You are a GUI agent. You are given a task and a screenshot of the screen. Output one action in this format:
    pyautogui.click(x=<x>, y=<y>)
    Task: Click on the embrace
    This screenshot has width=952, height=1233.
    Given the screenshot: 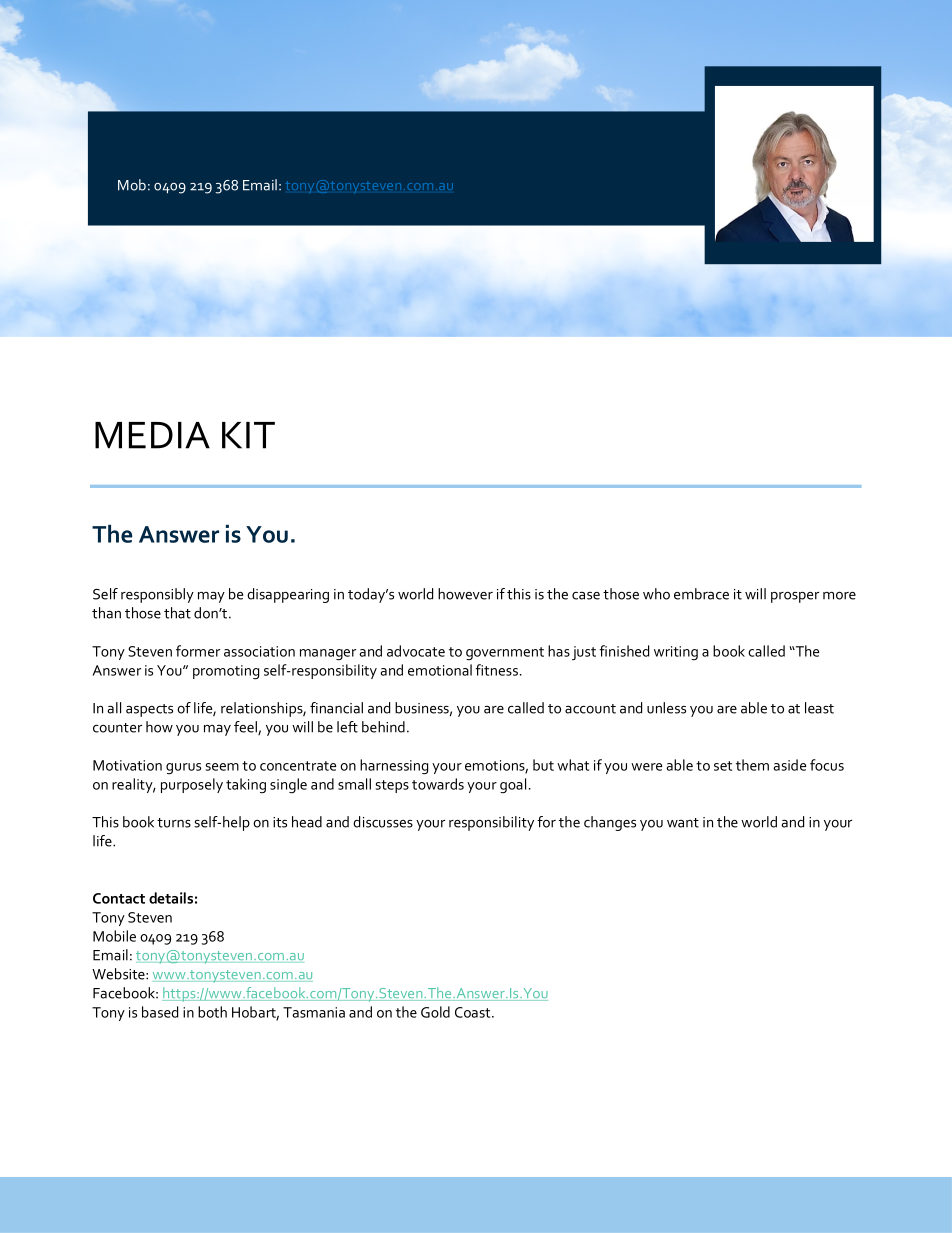 What is the action you would take?
    pyautogui.click(x=701, y=594)
